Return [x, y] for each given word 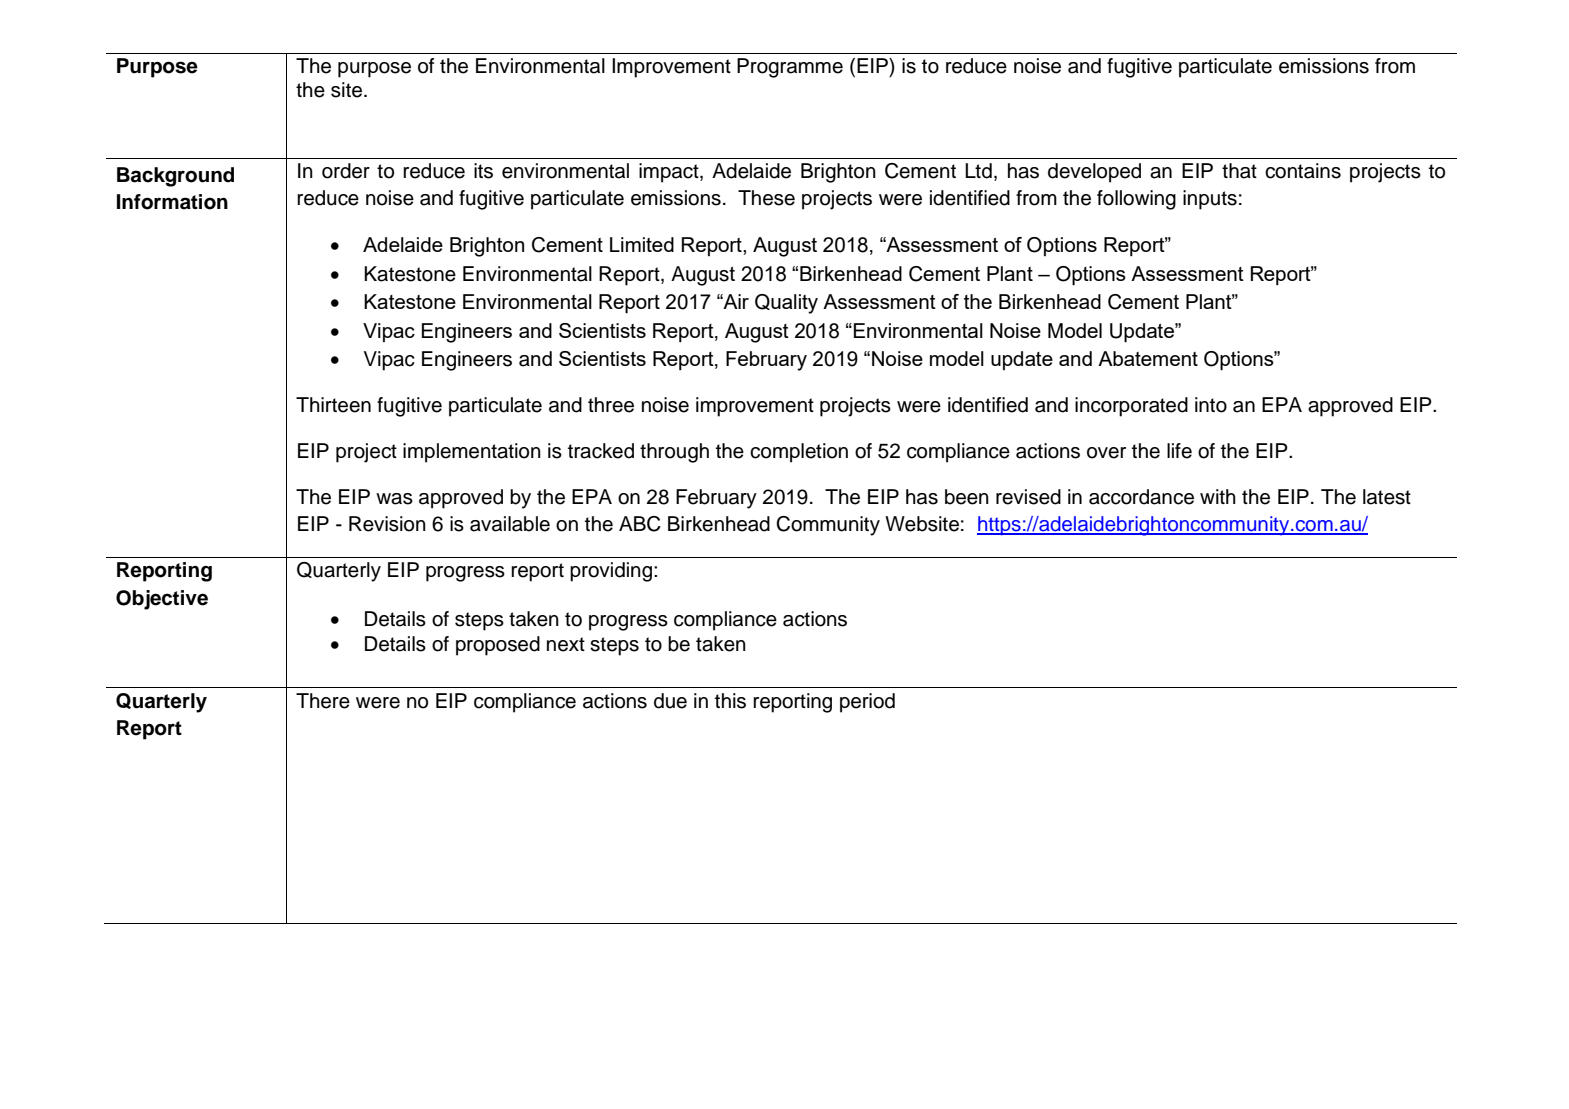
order [346, 171]
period [867, 703]
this [730, 701]
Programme [790, 68]
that [1239, 171]
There [323, 701]
